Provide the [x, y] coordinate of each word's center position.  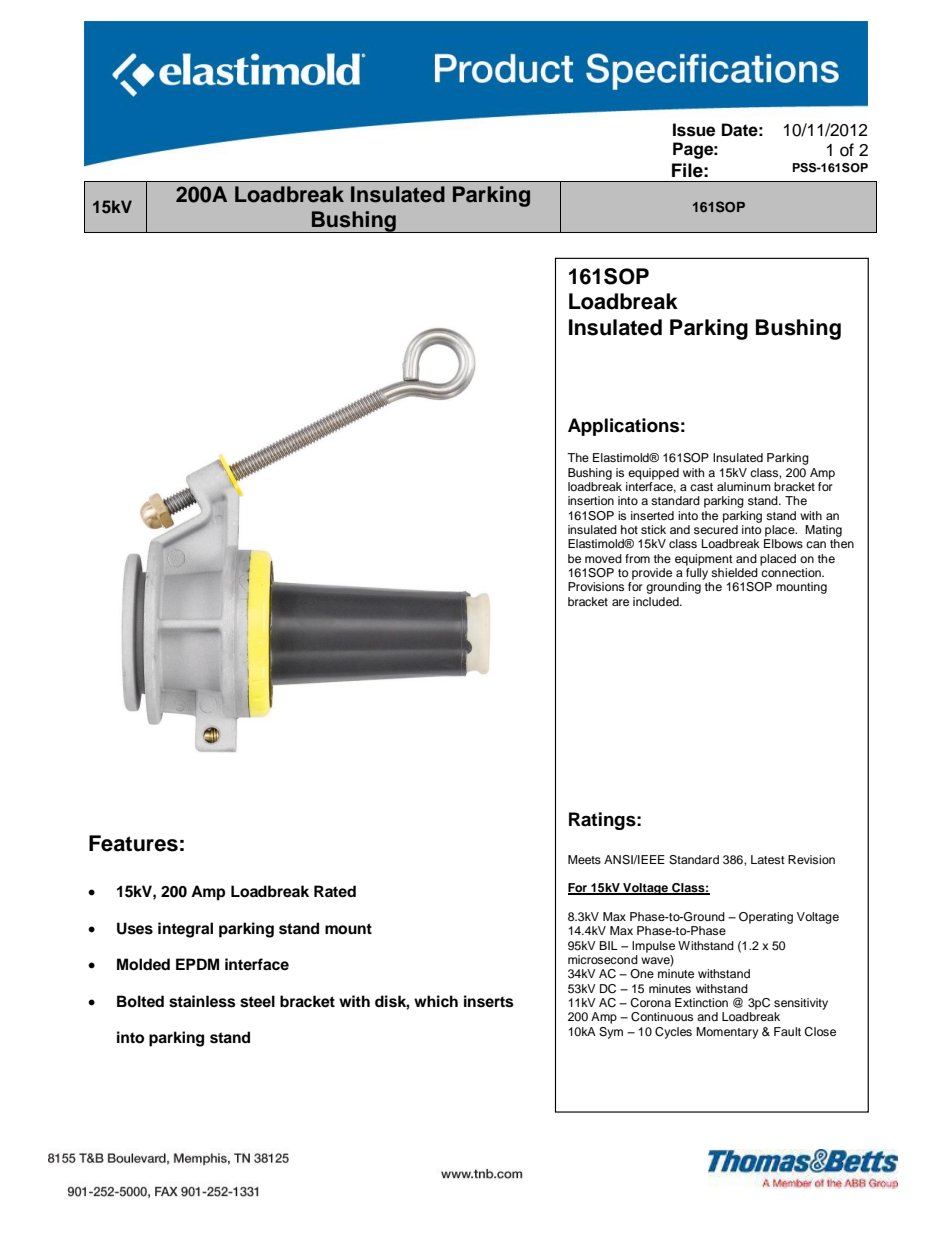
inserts [489, 1001]
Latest [768, 859]
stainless [202, 1001]
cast [701, 487]
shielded [734, 572]
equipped [653, 474]
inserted [652, 515]
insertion [591, 500]
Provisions [596, 586]
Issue [694, 130]
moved [603, 558]
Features [133, 843]
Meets [584, 859]
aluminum [744, 486]
